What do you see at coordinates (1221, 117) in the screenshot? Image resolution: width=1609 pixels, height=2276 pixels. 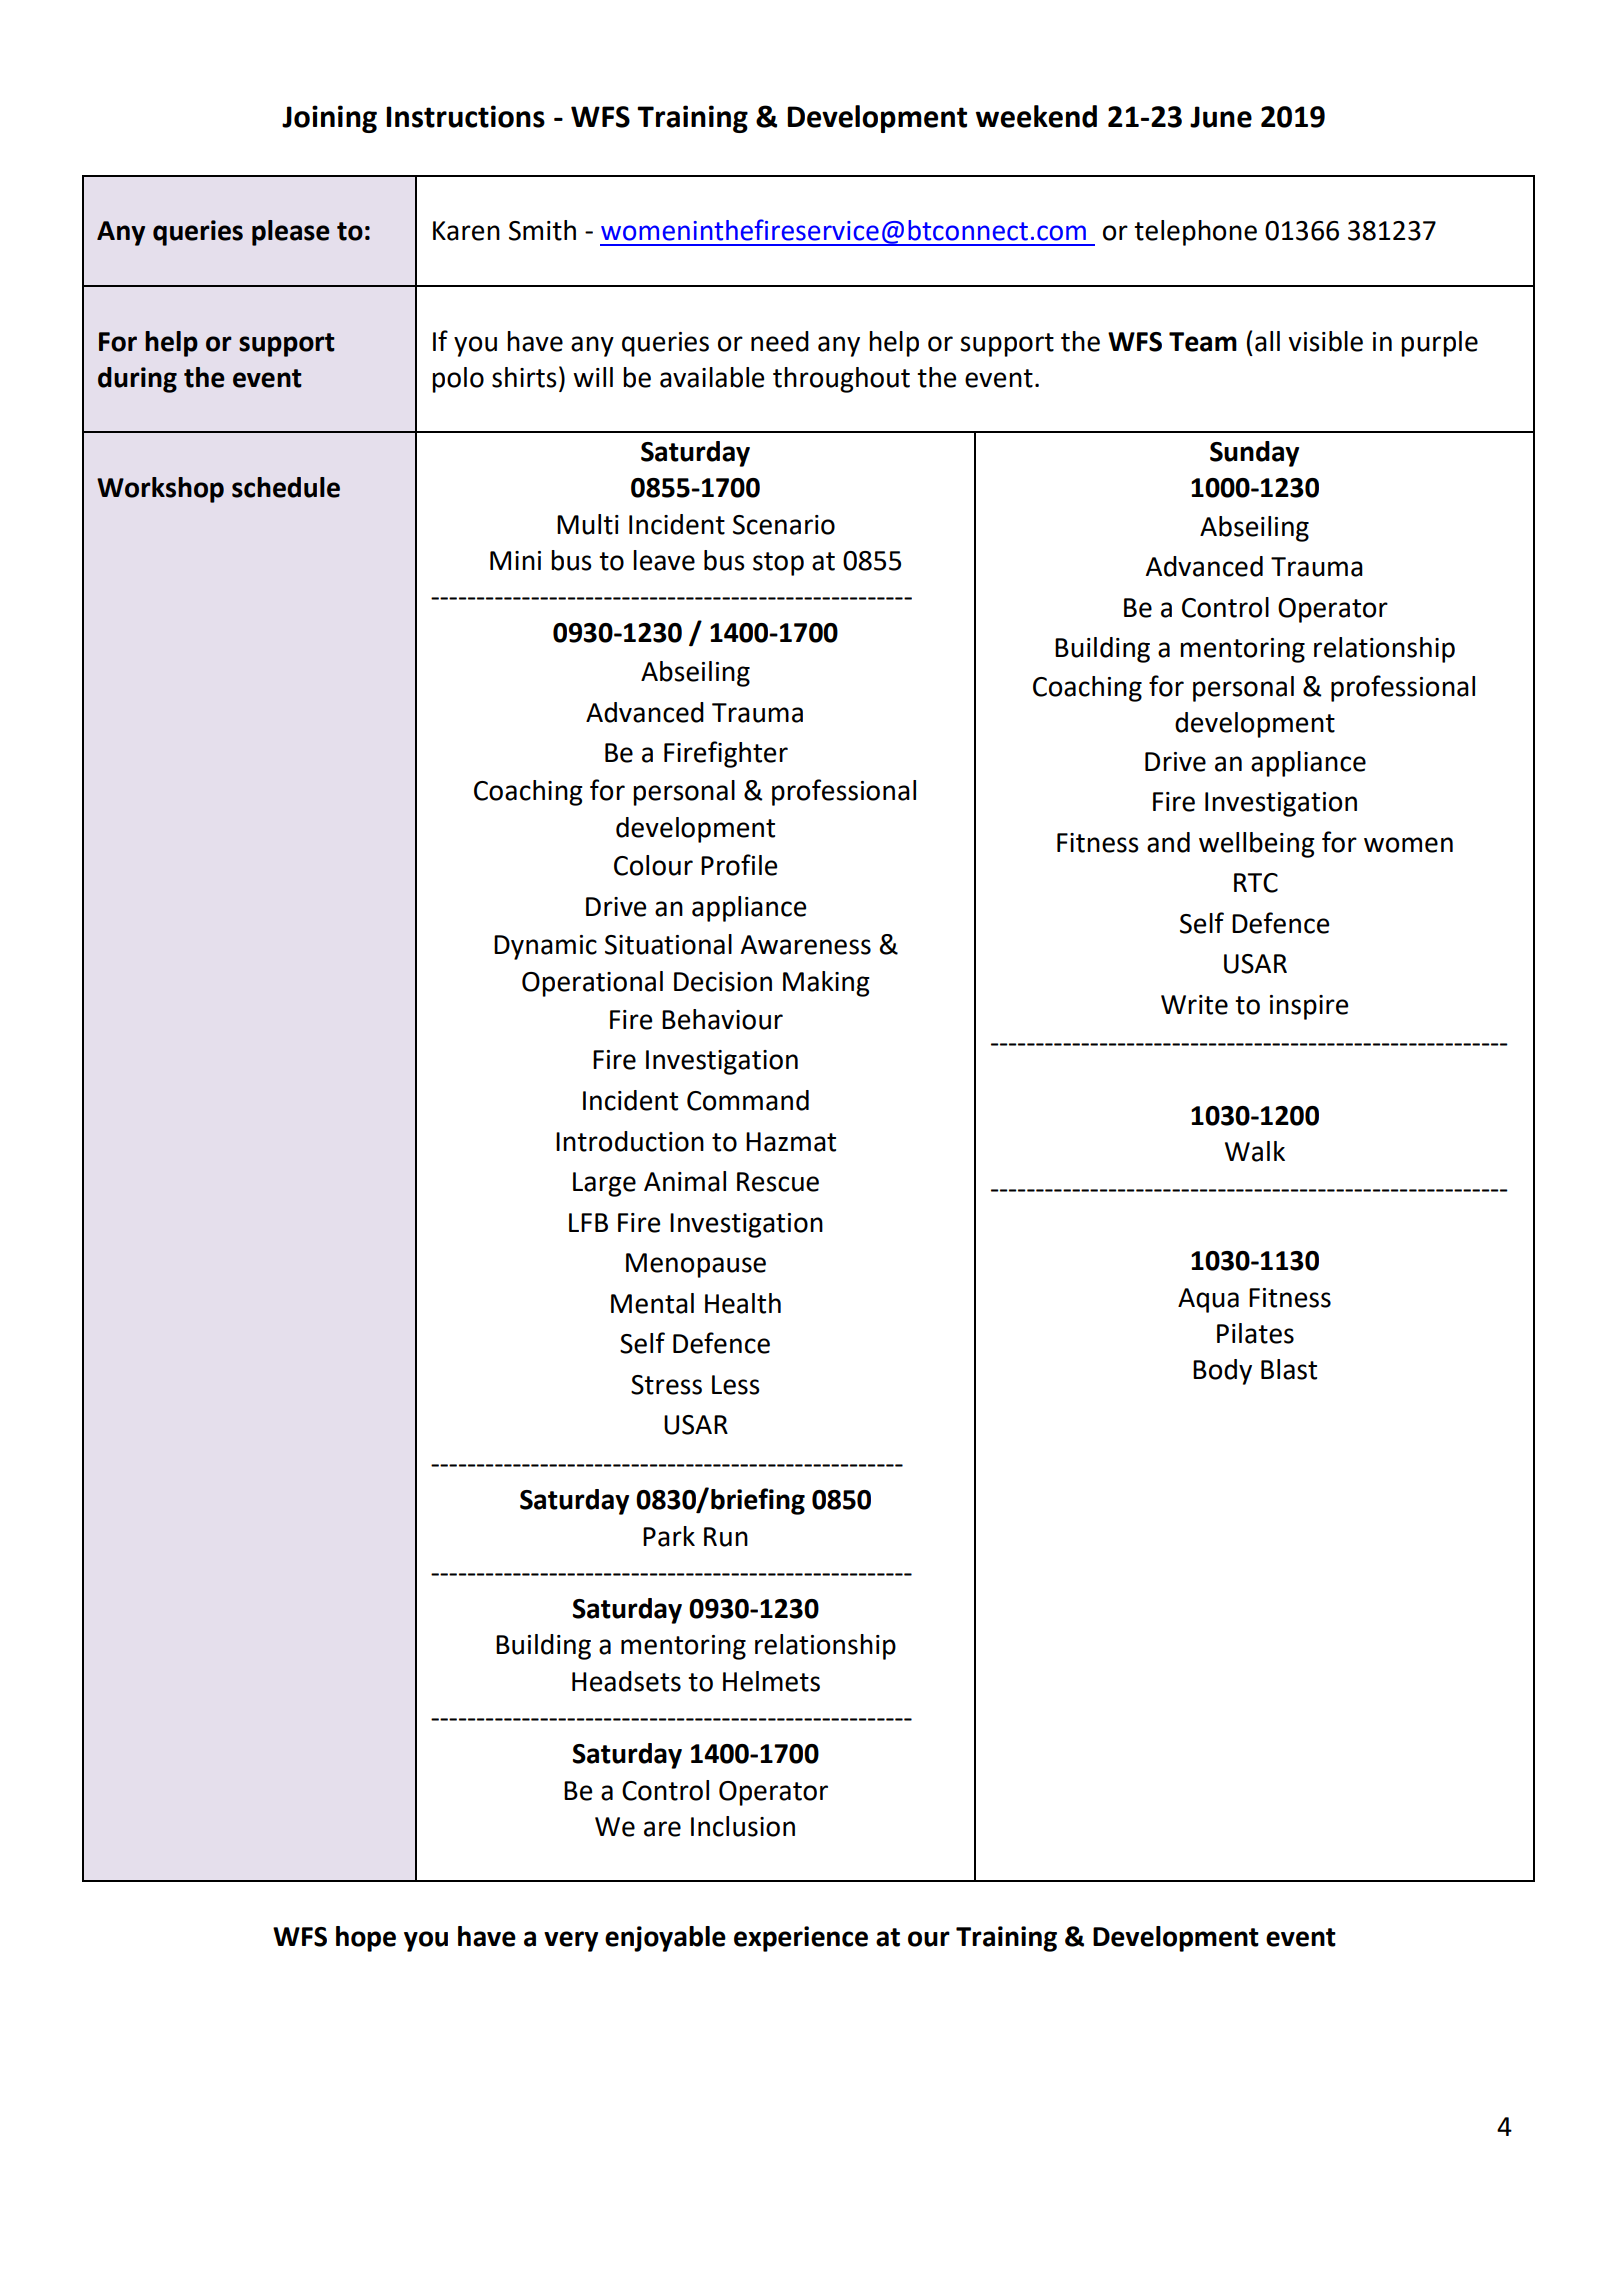 I see `June` at bounding box center [1221, 117].
